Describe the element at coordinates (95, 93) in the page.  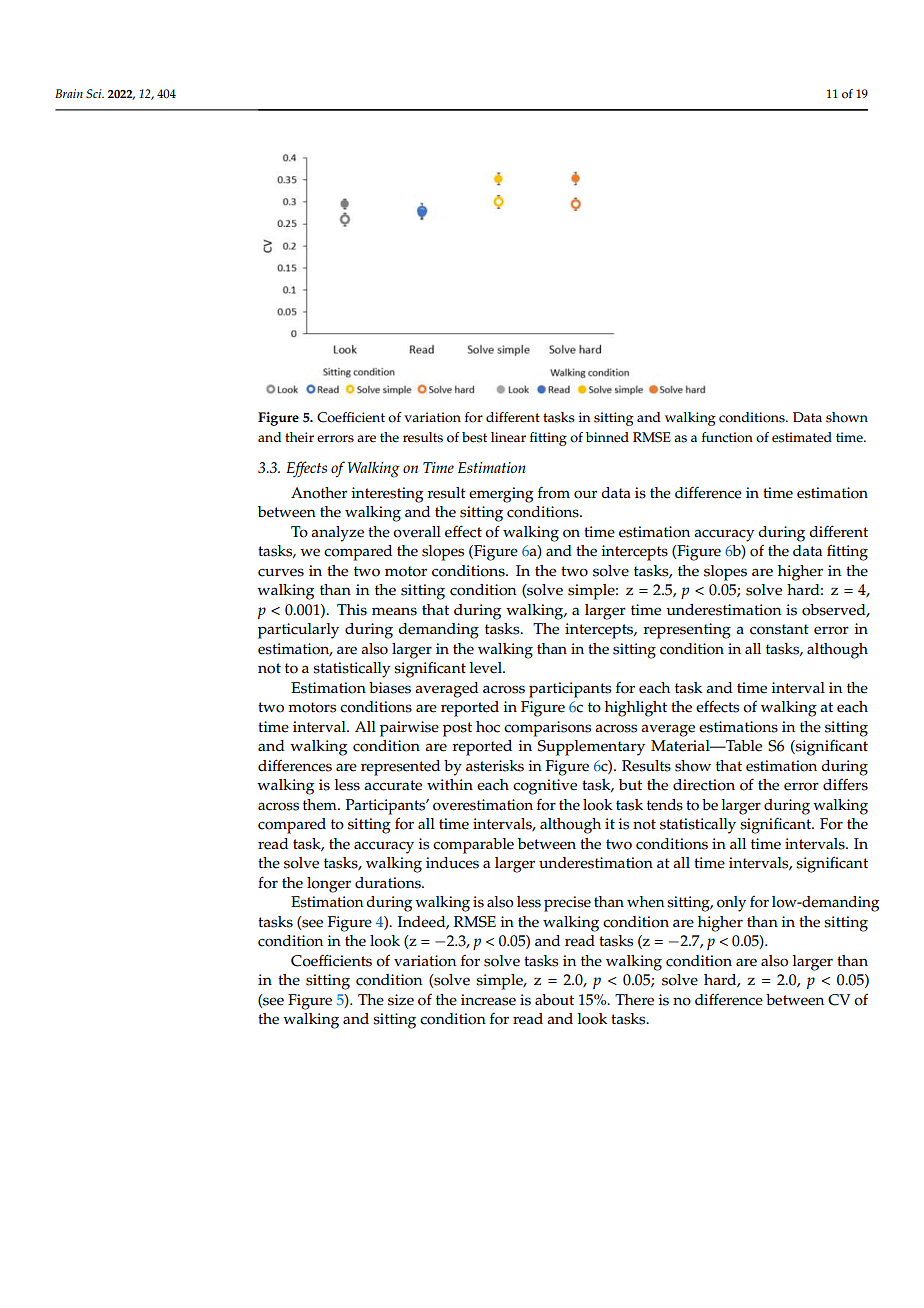
I see `Sci` at that location.
